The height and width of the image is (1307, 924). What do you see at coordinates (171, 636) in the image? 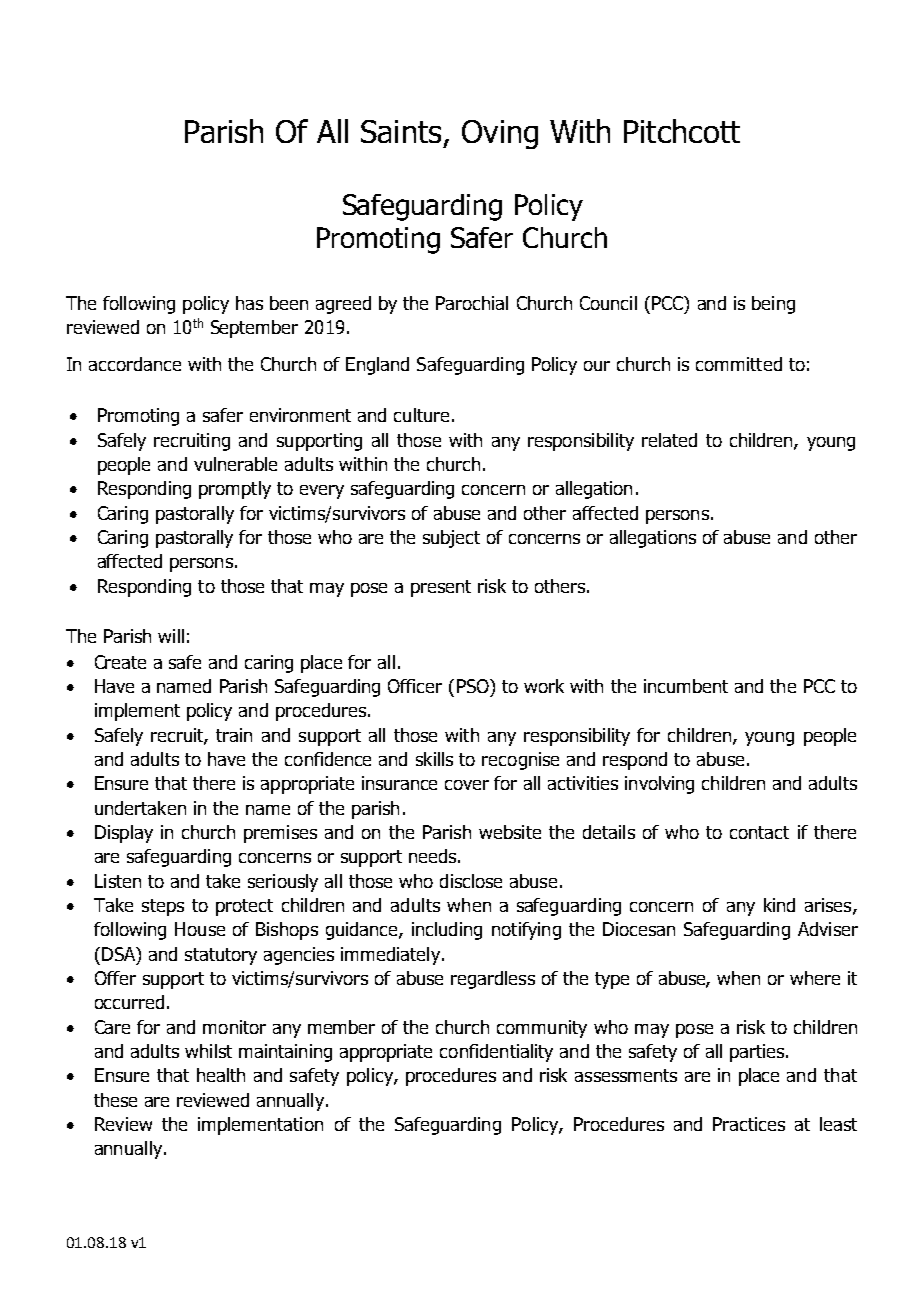
I see `will` at bounding box center [171, 636].
